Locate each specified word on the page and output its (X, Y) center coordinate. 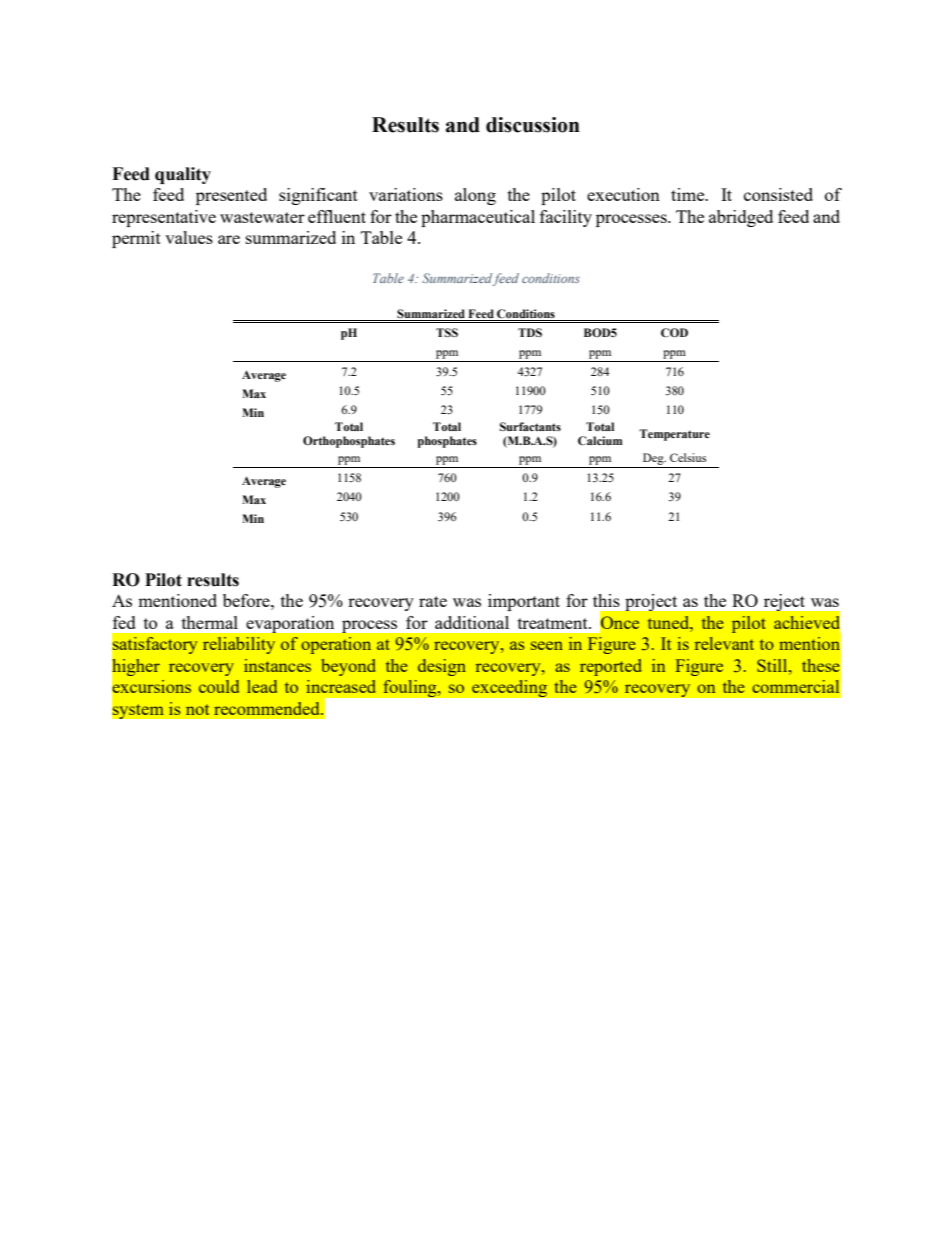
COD (674, 333)
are (229, 239)
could (219, 686)
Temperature (674, 435)
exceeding (510, 688)
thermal (210, 622)
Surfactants (530, 426)
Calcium (600, 441)
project (651, 602)
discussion (533, 125)
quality (183, 175)
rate (433, 601)
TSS (447, 332)
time (689, 194)
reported (611, 667)
